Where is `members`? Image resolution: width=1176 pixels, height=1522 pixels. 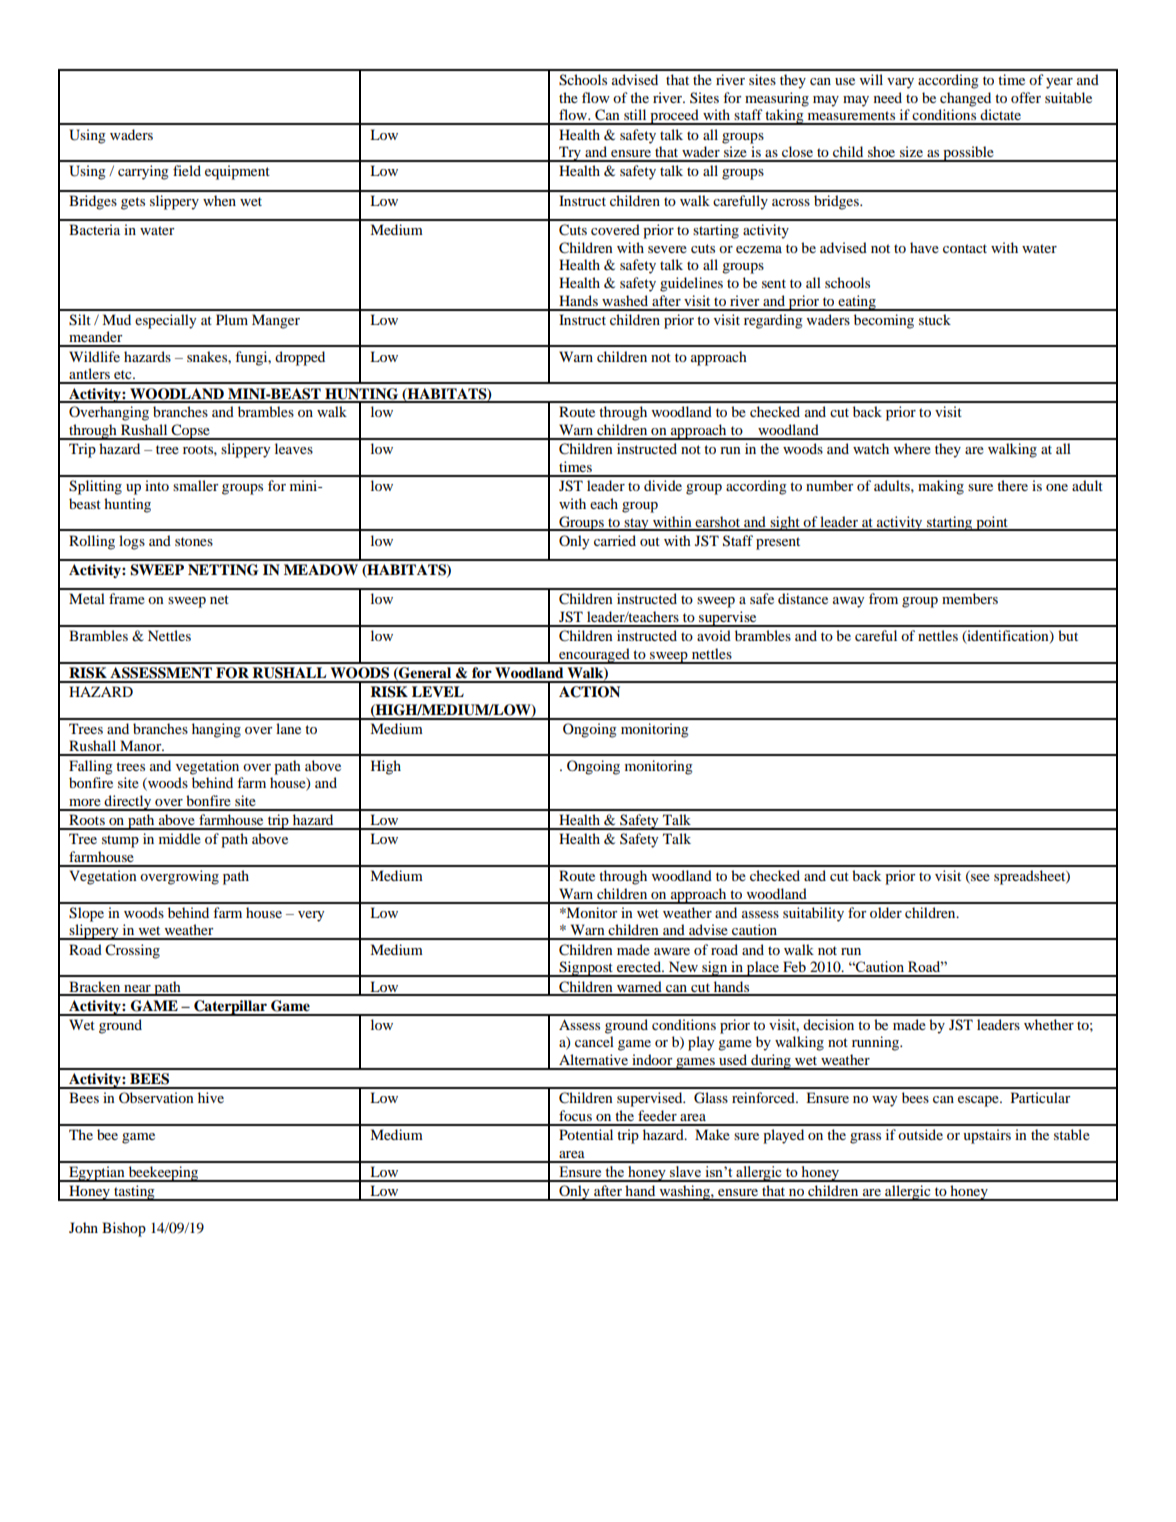 members is located at coordinates (970, 598).
